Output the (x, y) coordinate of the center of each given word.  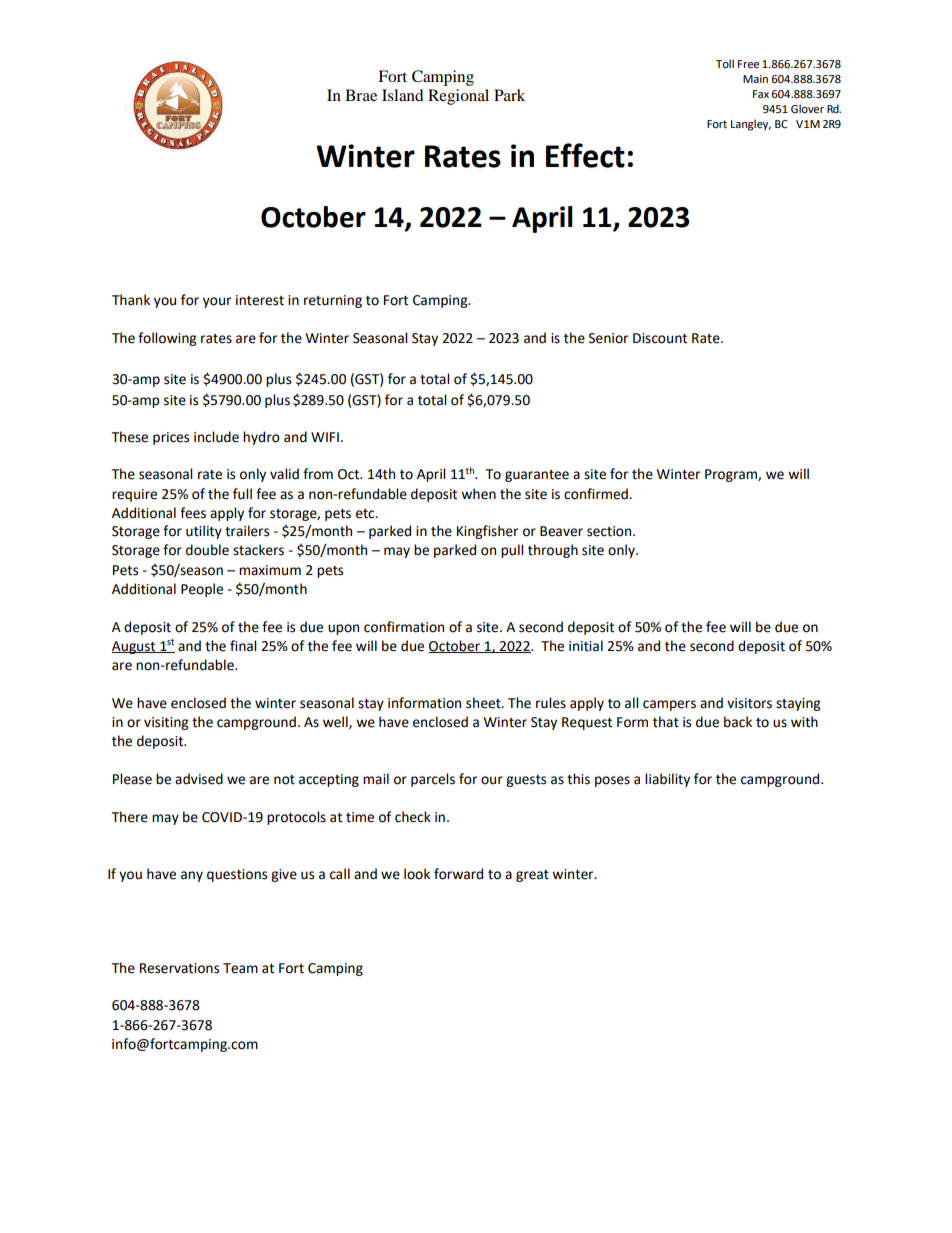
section (610, 531)
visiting (166, 723)
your (217, 302)
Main (755, 79)
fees (193, 513)
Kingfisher (487, 532)
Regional (458, 97)
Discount (660, 338)
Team (240, 968)
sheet (484, 703)
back (738, 722)
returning (333, 301)
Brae (361, 95)
